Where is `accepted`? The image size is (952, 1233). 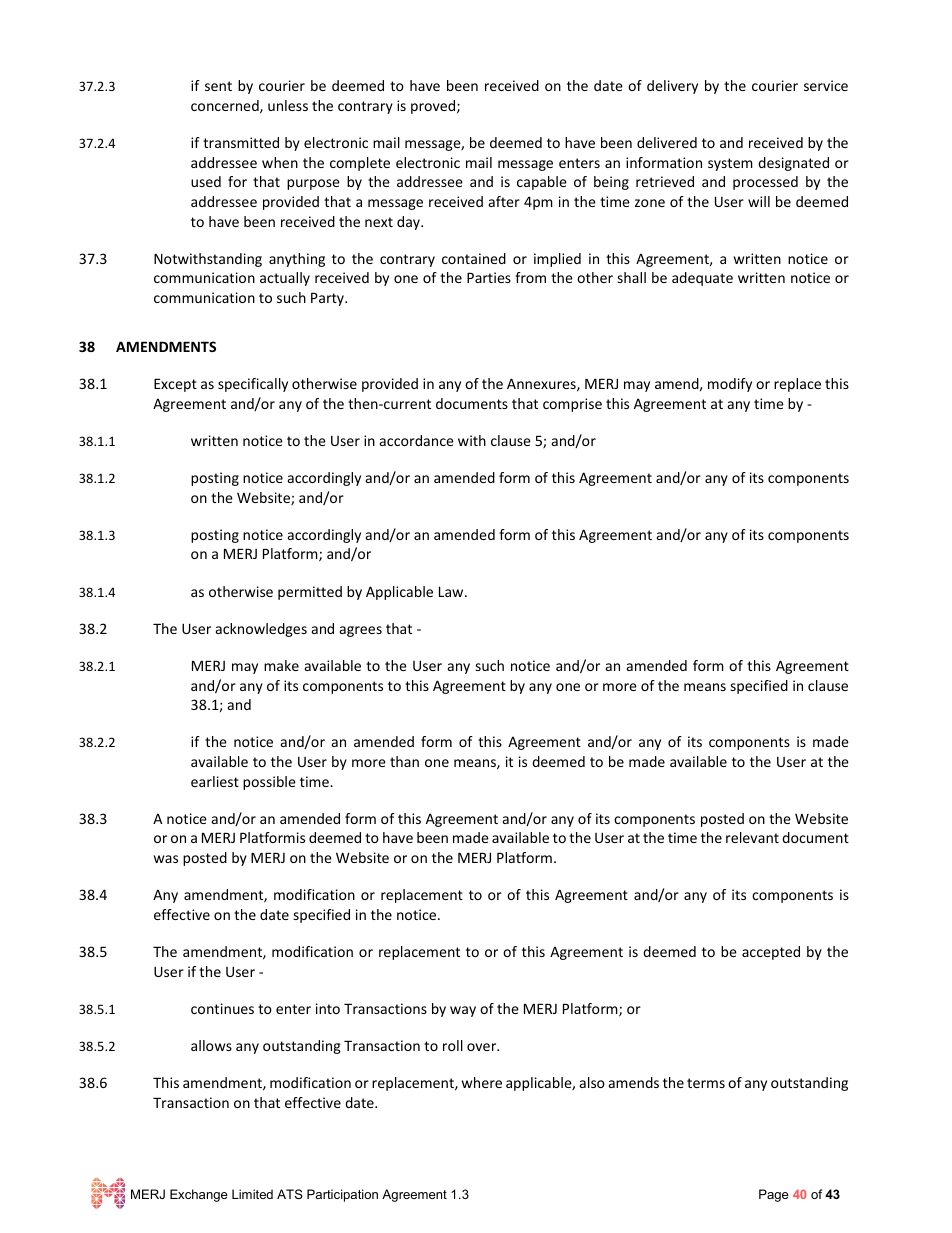 accepted is located at coordinates (771, 953).
